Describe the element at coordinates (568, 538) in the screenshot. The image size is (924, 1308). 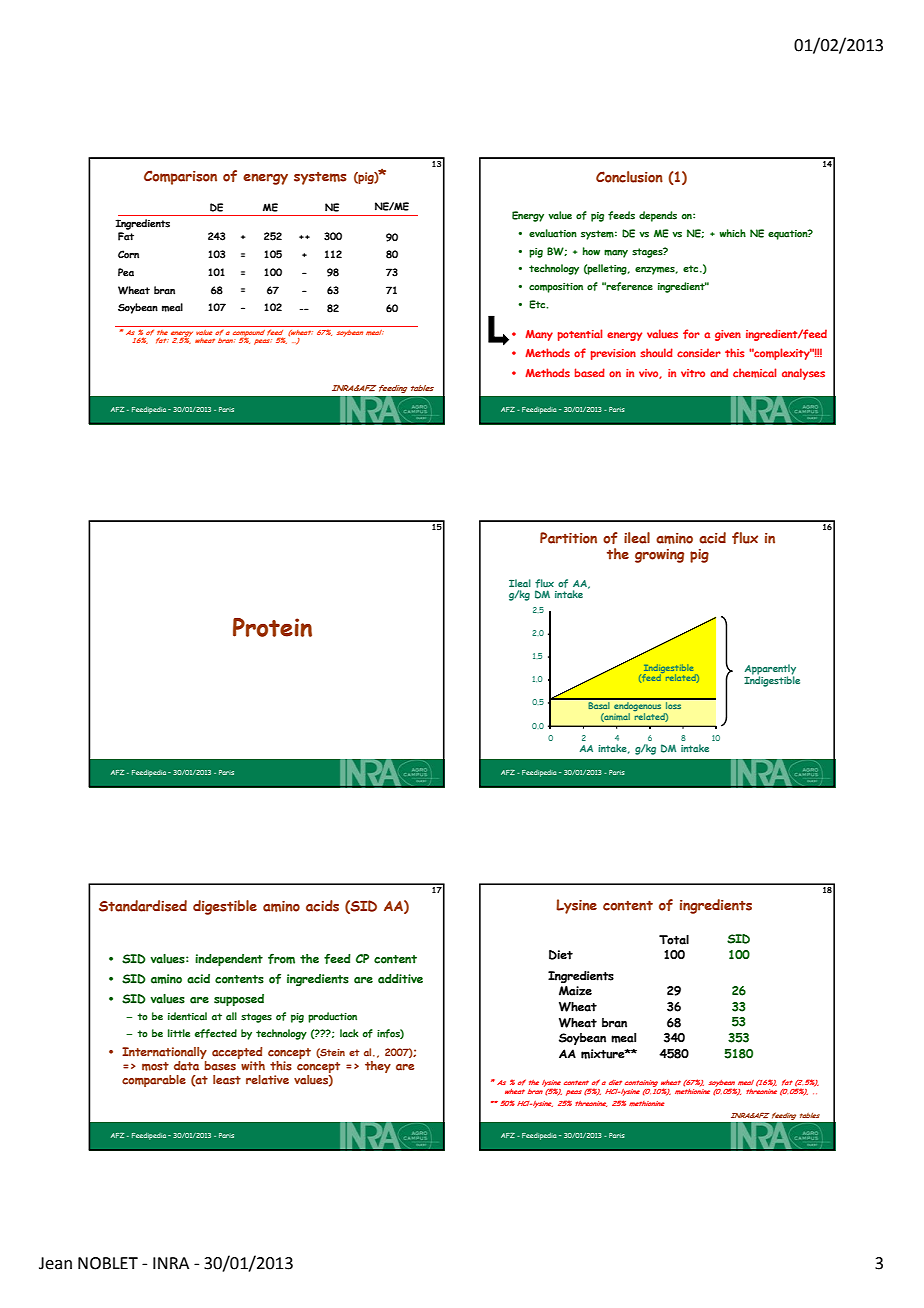
I see `Partition` at that location.
